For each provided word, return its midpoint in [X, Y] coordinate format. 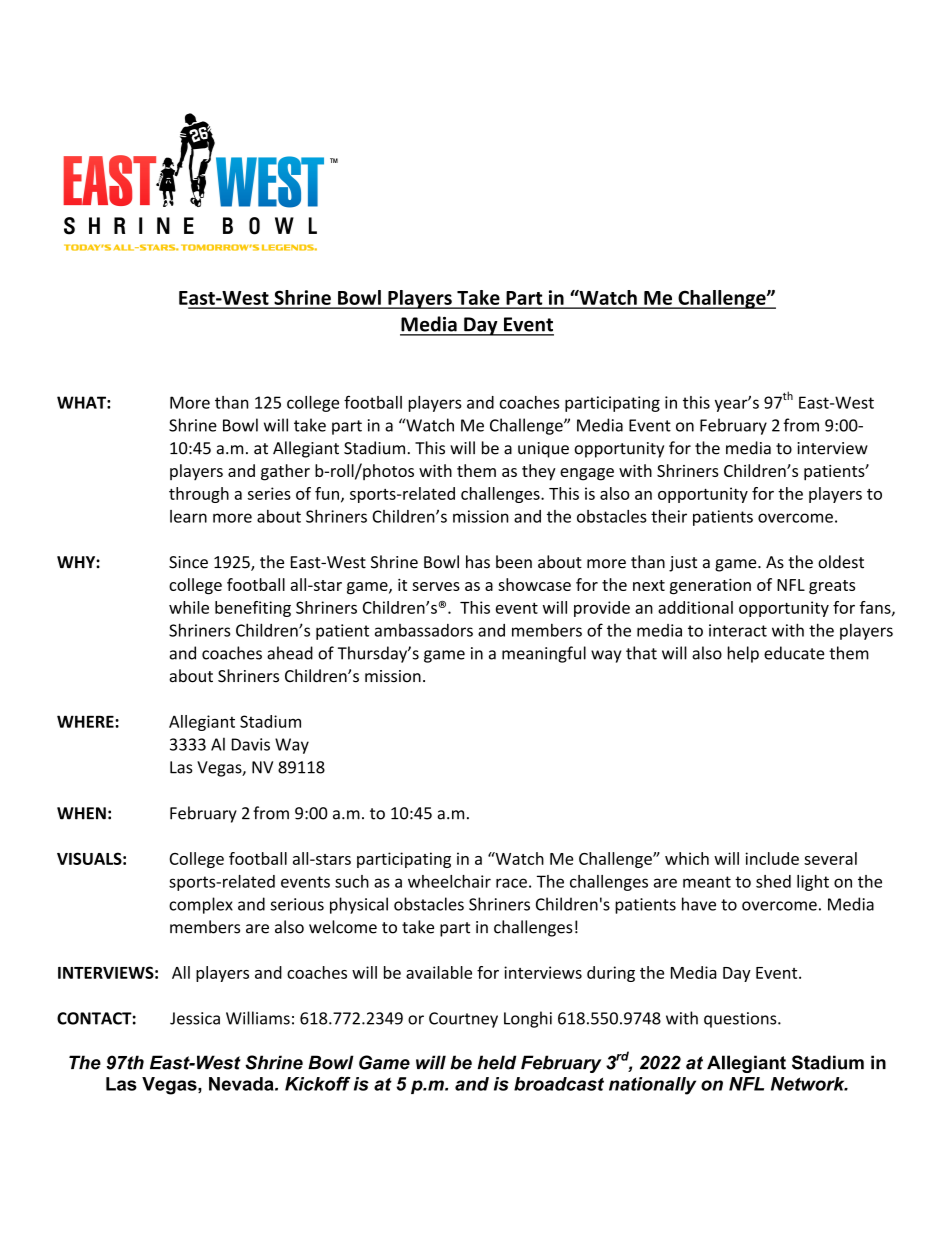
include [772, 858]
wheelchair [449, 881]
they [539, 472]
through [199, 495]
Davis [251, 744]
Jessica [195, 1018]
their [669, 516]
